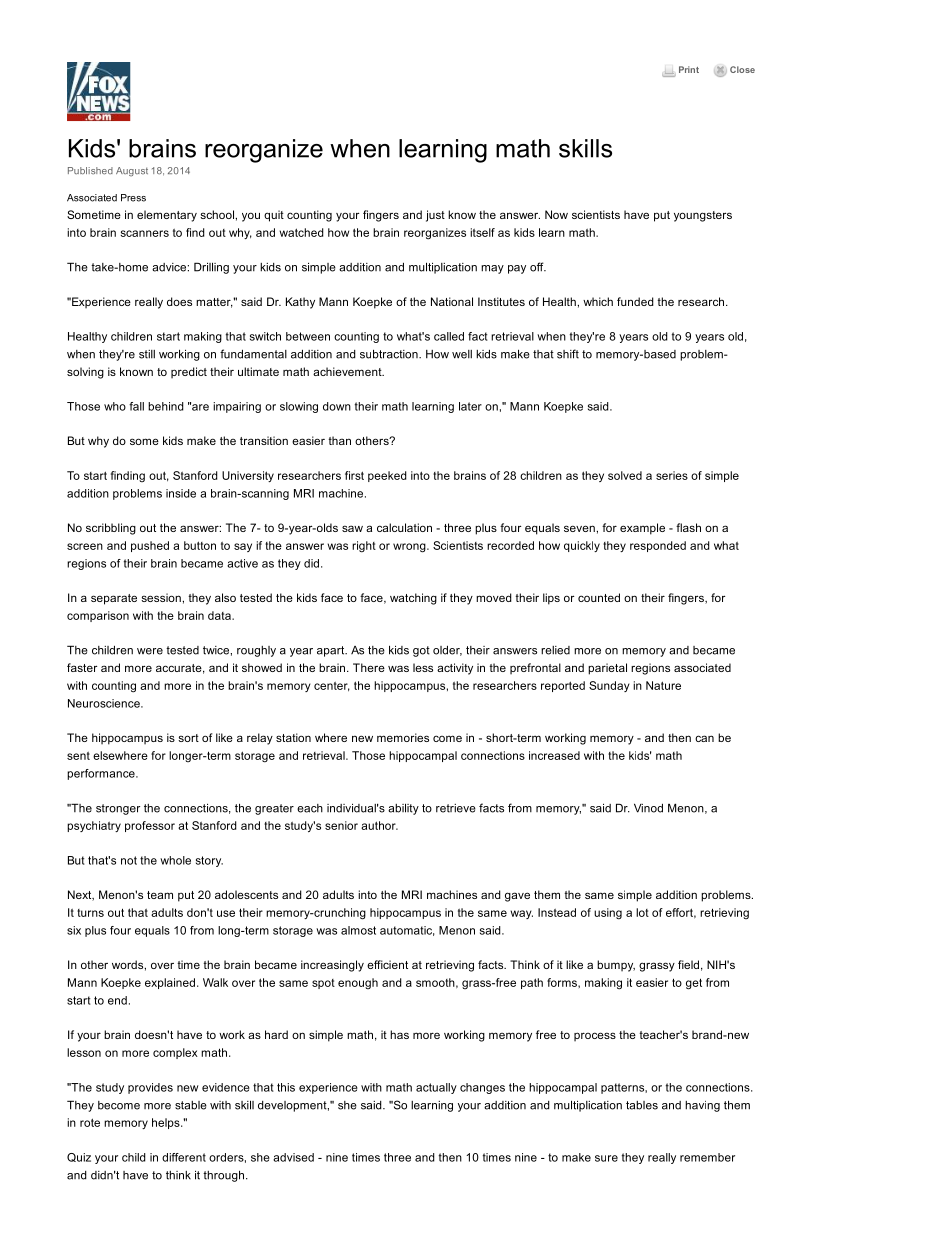 The height and width of the page is (1233, 952). Describe the element at coordinates (132, 172) in the page. I see `August` at that location.
